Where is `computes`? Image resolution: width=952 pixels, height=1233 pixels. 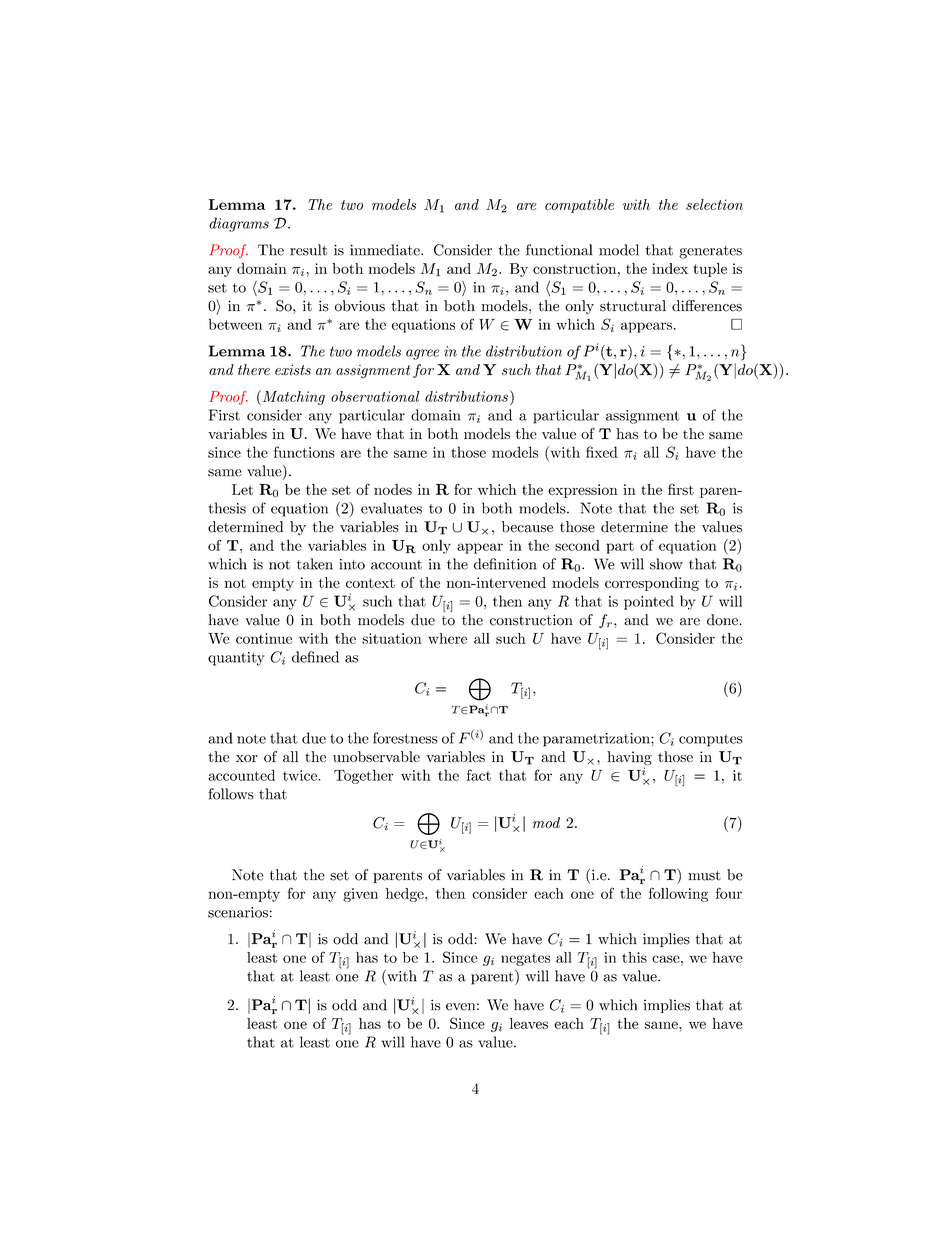
computes is located at coordinates (711, 740).
